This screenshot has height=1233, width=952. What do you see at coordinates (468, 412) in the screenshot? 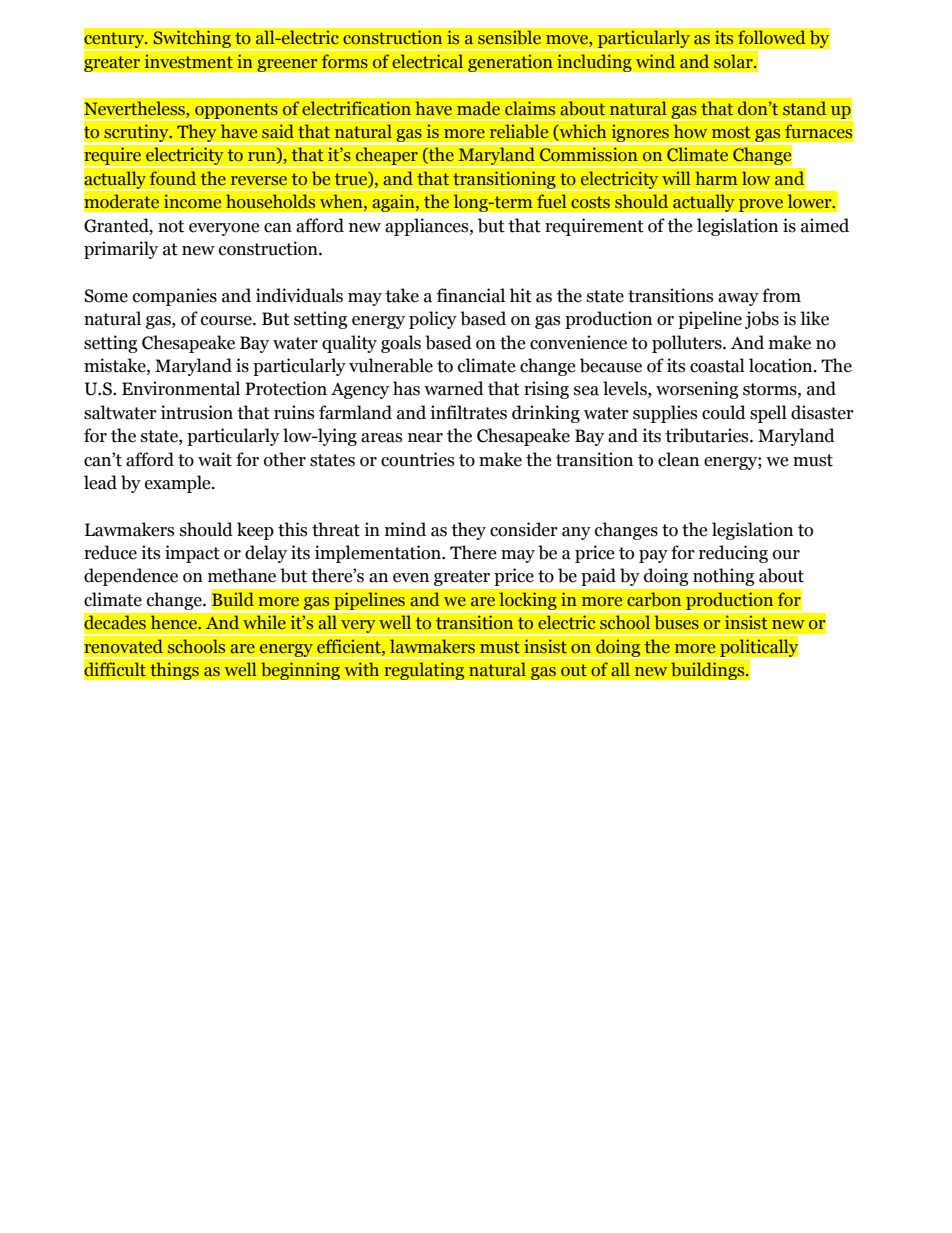
I see `infiltrates` at bounding box center [468, 412].
